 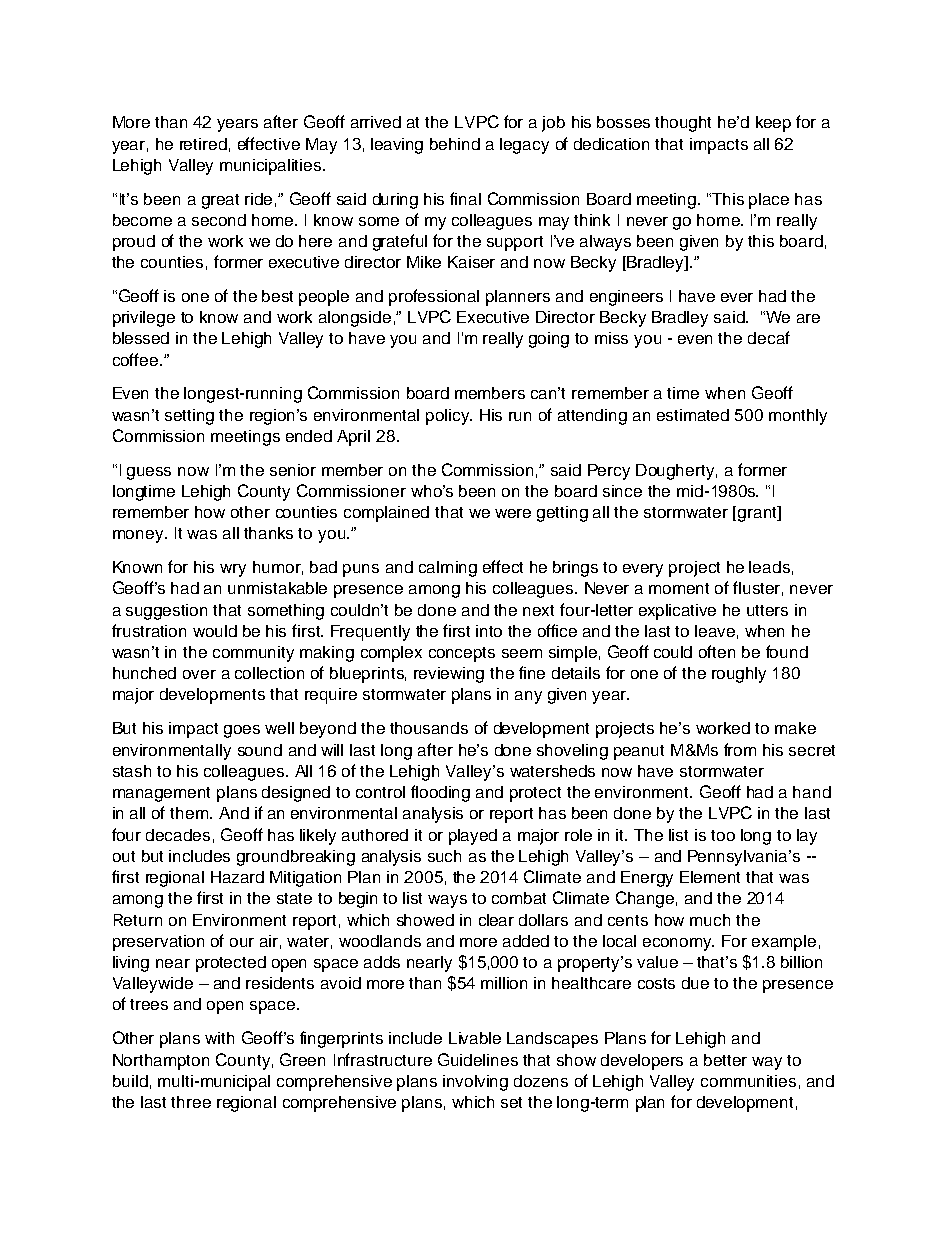 I want to click on involving, so click(x=475, y=1083).
